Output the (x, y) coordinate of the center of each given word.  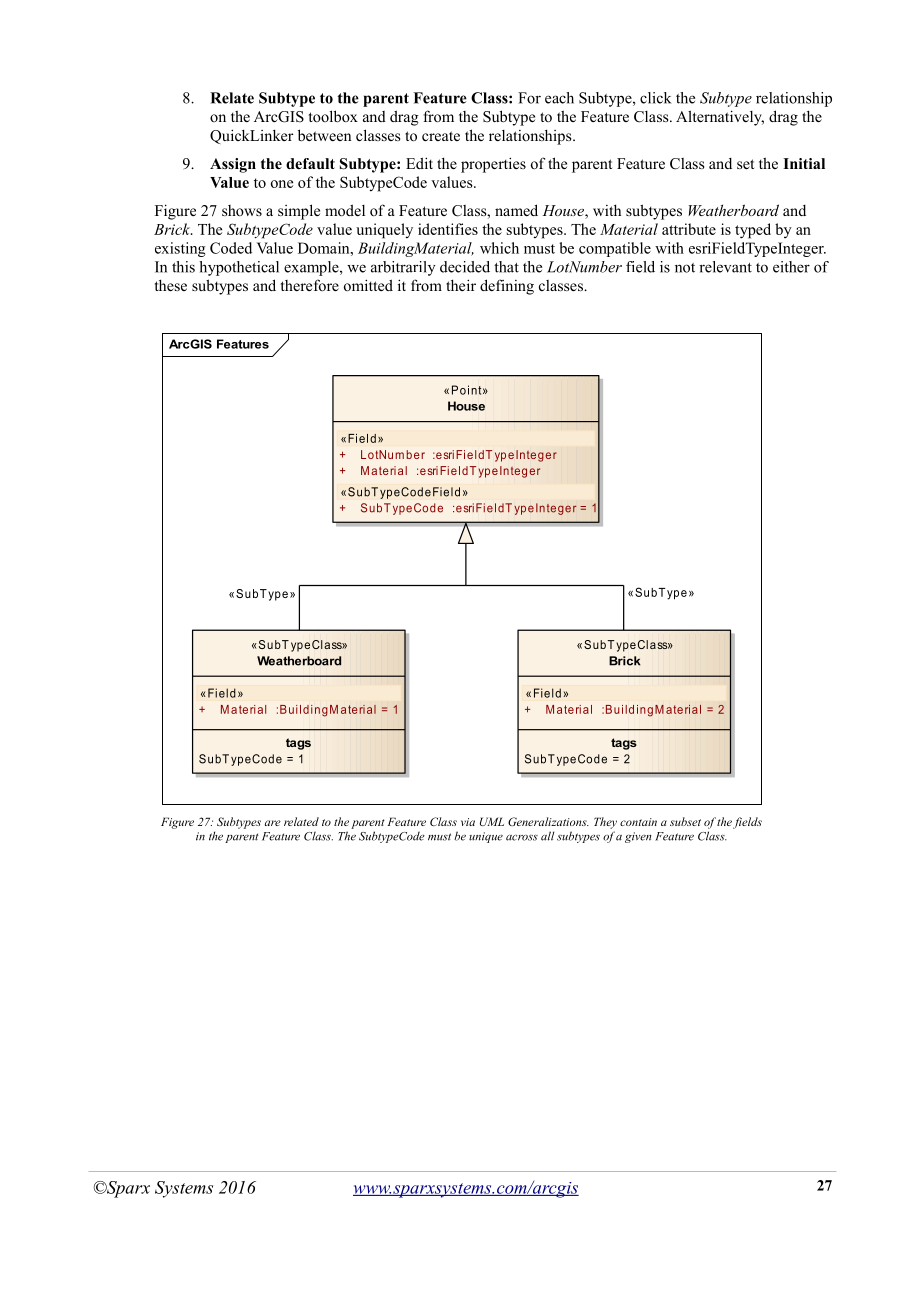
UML (492, 821)
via (468, 822)
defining (507, 287)
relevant (725, 267)
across (522, 838)
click (655, 98)
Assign (233, 165)
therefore (310, 285)
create (441, 136)
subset (685, 821)
